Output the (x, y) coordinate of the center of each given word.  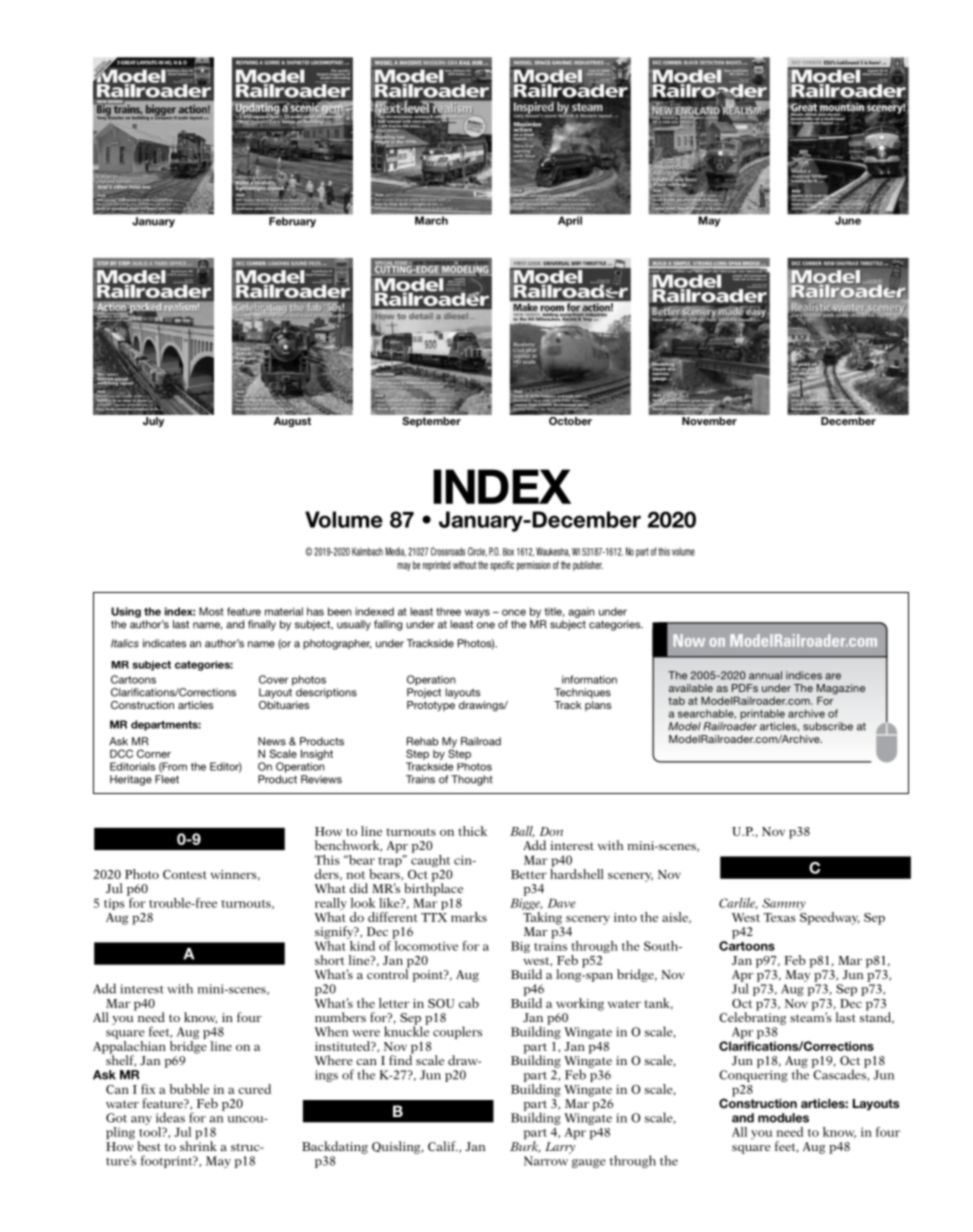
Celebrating (753, 1017)
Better (529, 874)
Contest (185, 874)
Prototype (431, 706)
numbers (340, 1017)
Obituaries (284, 703)
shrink (198, 1145)
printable (762, 714)
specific (502, 566)
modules (783, 1118)
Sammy (784, 904)
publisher (588, 566)
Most (211, 611)
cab (469, 1003)
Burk (525, 1146)
